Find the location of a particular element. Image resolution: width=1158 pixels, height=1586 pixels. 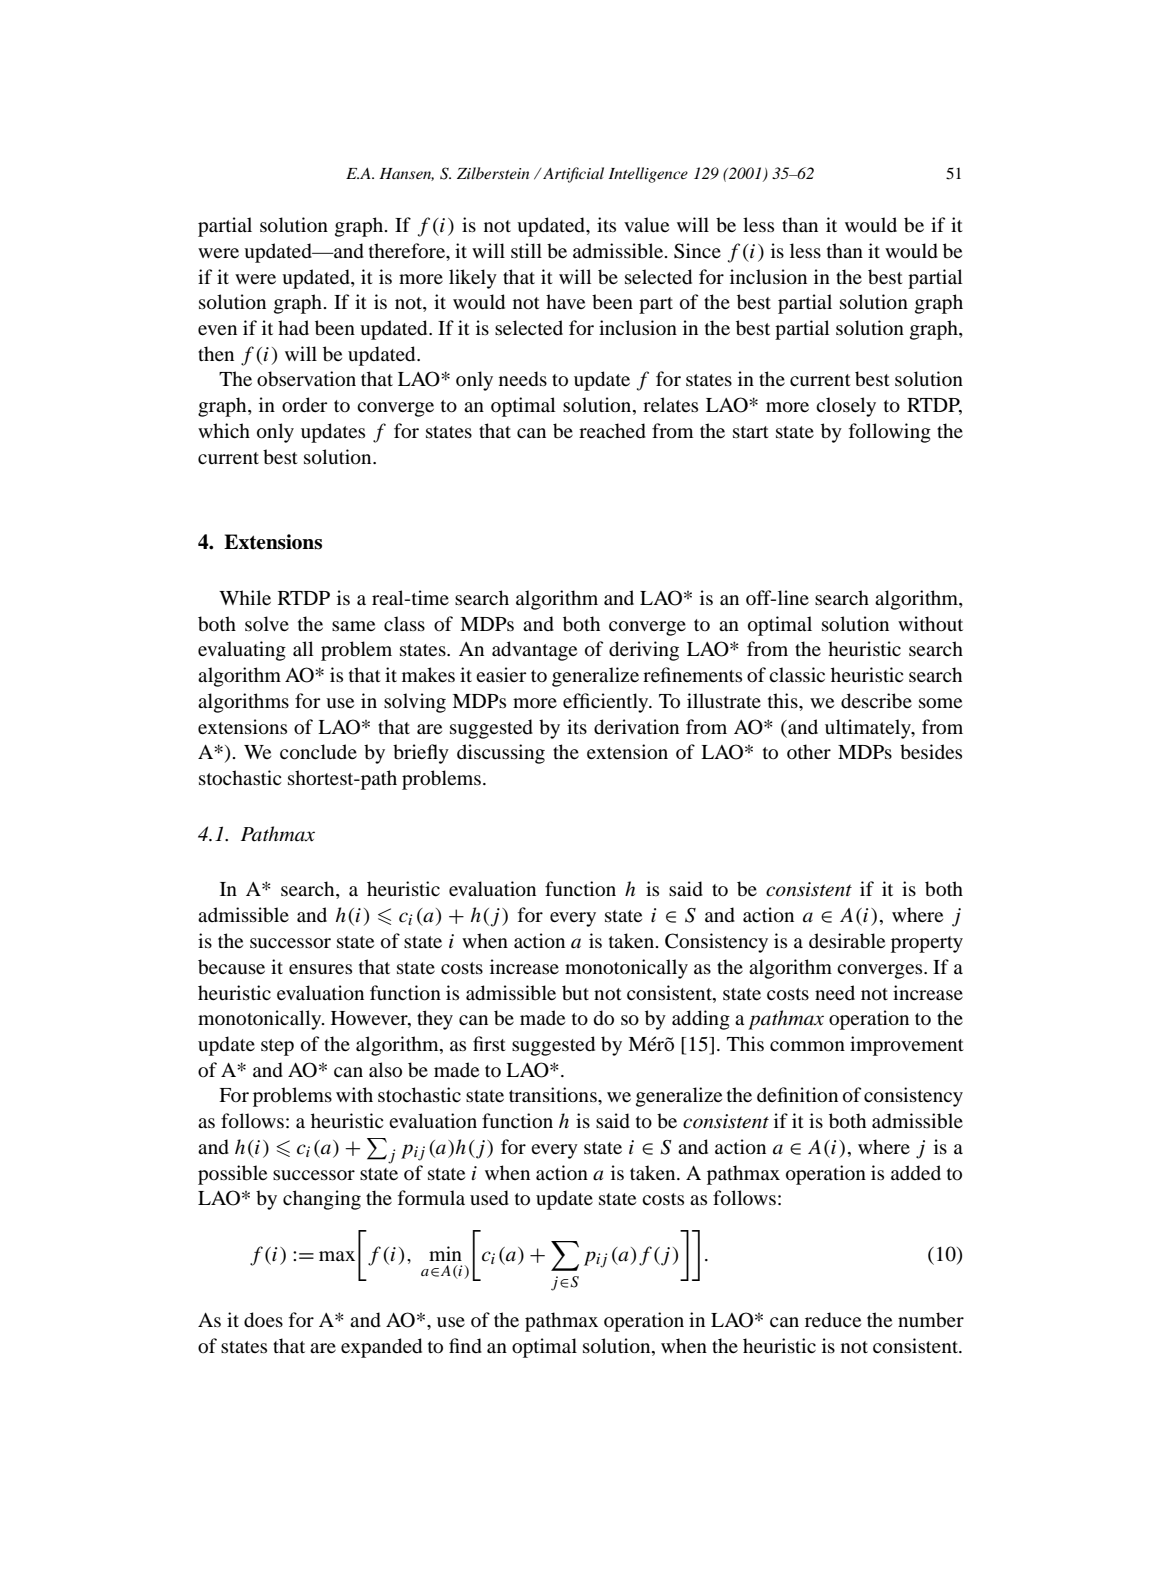

conclude is located at coordinates (318, 752).
